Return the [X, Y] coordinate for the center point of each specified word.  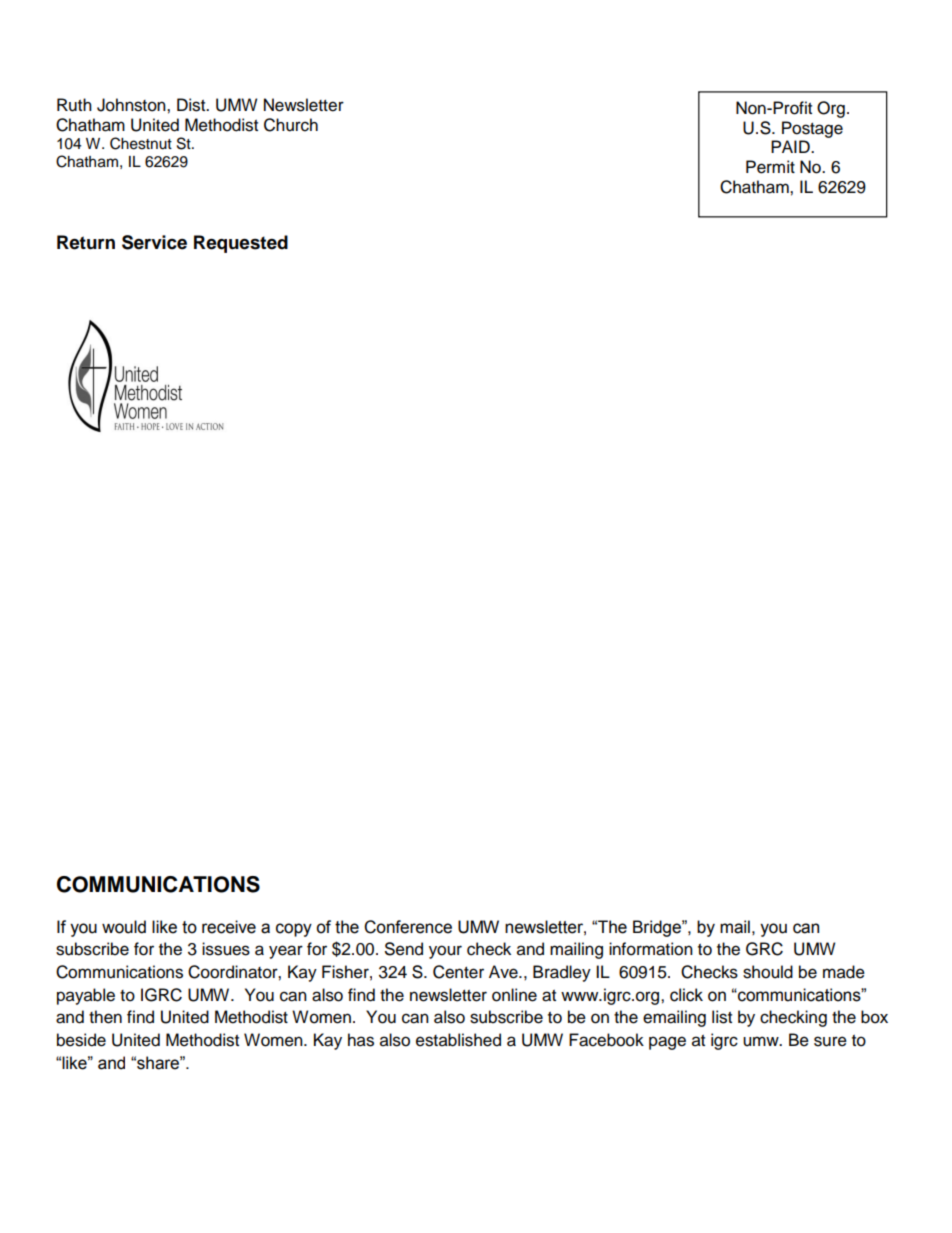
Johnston [132, 105]
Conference [408, 927]
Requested [241, 244]
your [445, 952]
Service [154, 242]
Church [291, 125]
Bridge [658, 928]
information [651, 949]
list [722, 1017]
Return [86, 242]
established [458, 1040]
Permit [770, 167]
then [105, 1017]
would [124, 927]
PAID [791, 146]
